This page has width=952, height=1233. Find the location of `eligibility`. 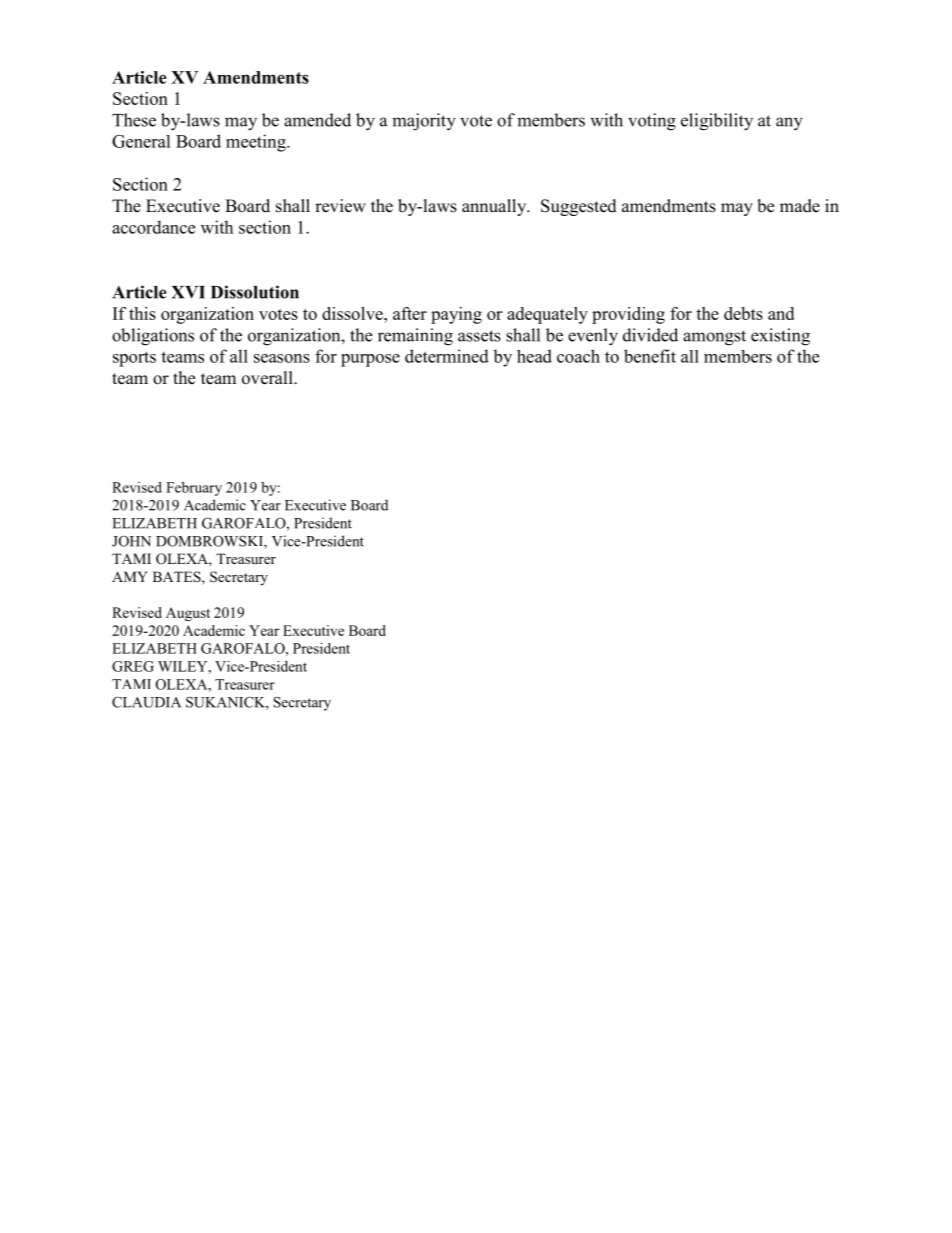

eligibility is located at coordinates (717, 122).
